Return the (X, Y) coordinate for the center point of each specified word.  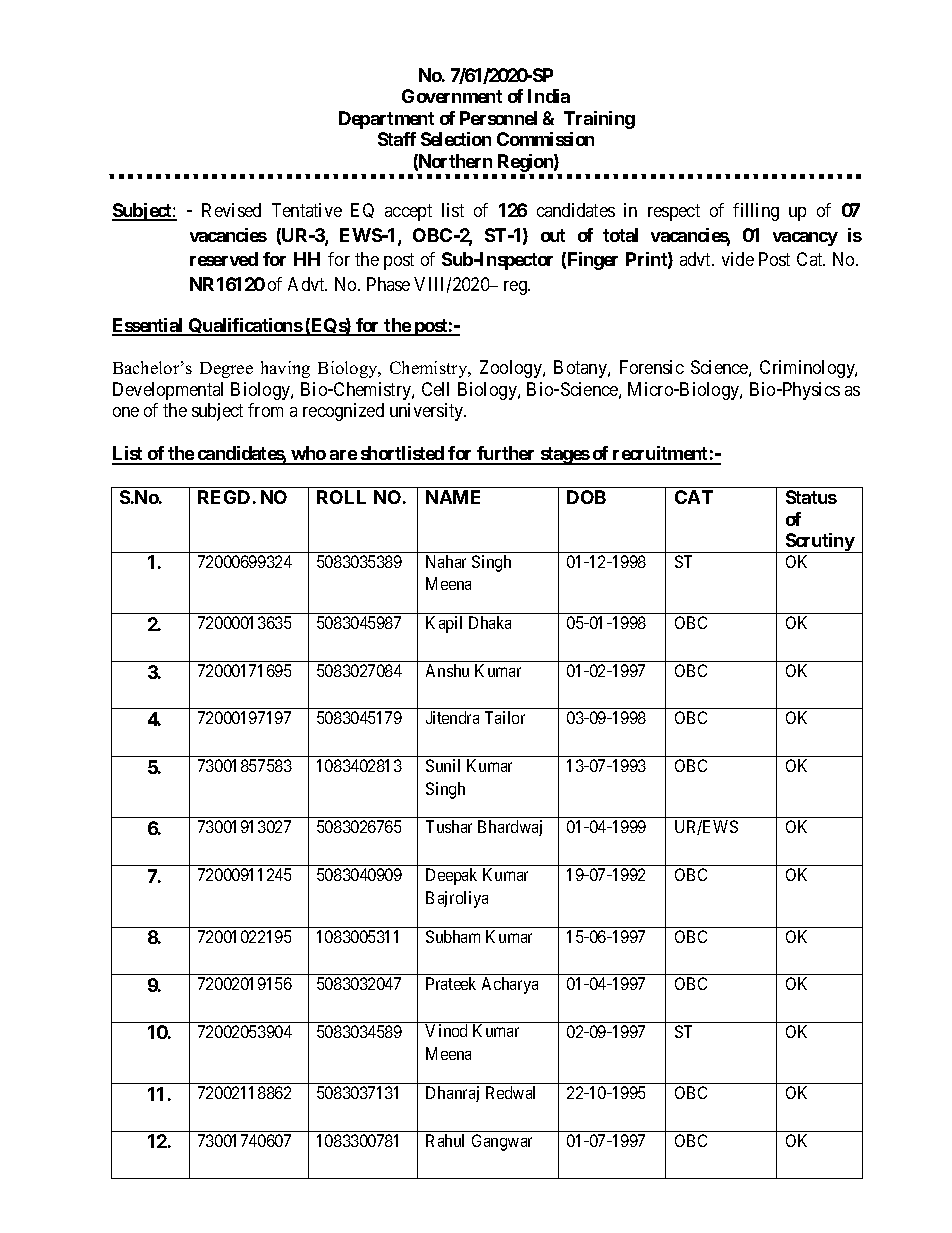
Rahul (445, 1140)
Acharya (510, 985)
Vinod (446, 1030)
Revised (231, 210)
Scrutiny (819, 543)
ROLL (341, 497)
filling (756, 212)
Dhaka (490, 622)
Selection (456, 139)
